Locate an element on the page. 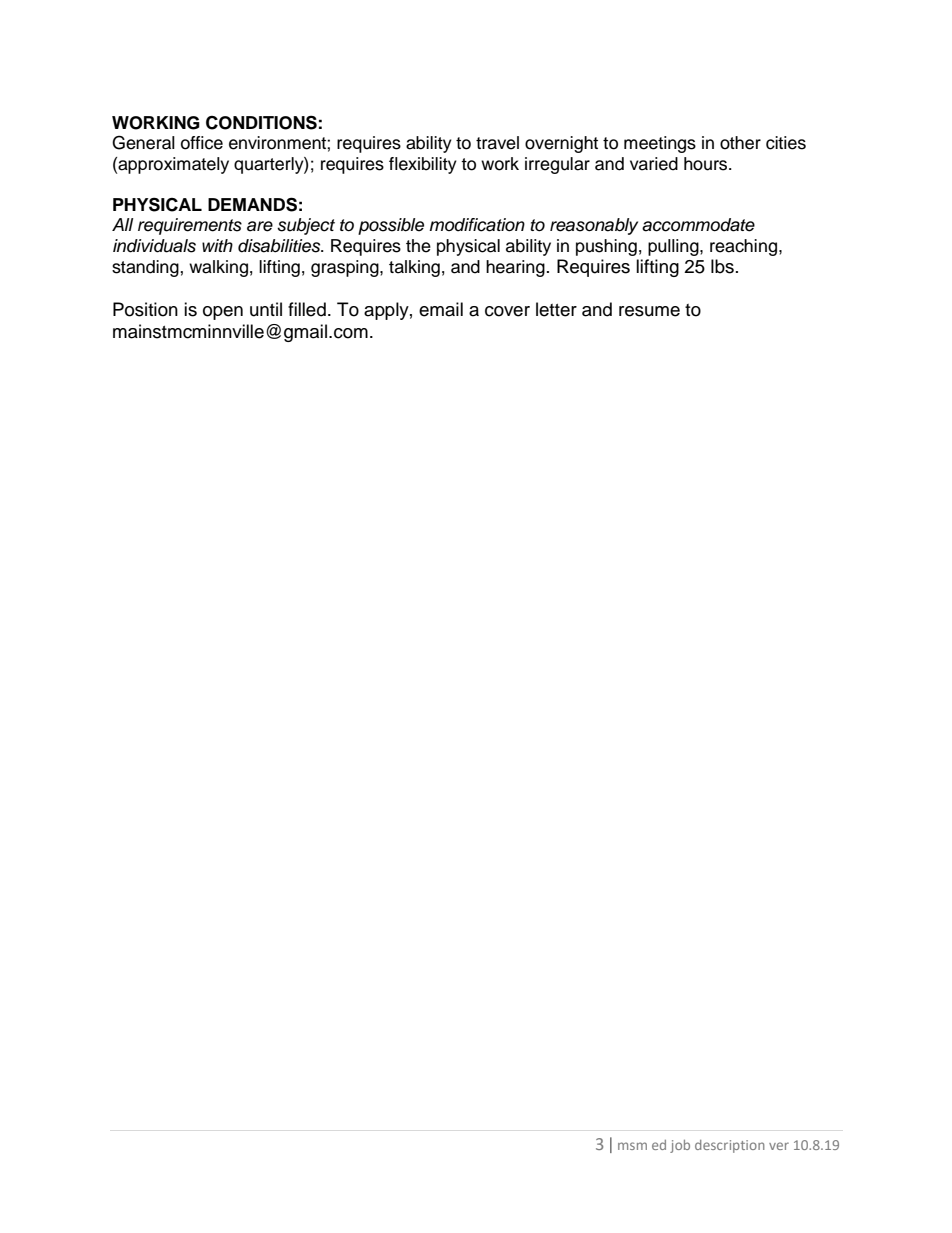  resume is located at coordinates (649, 311).
